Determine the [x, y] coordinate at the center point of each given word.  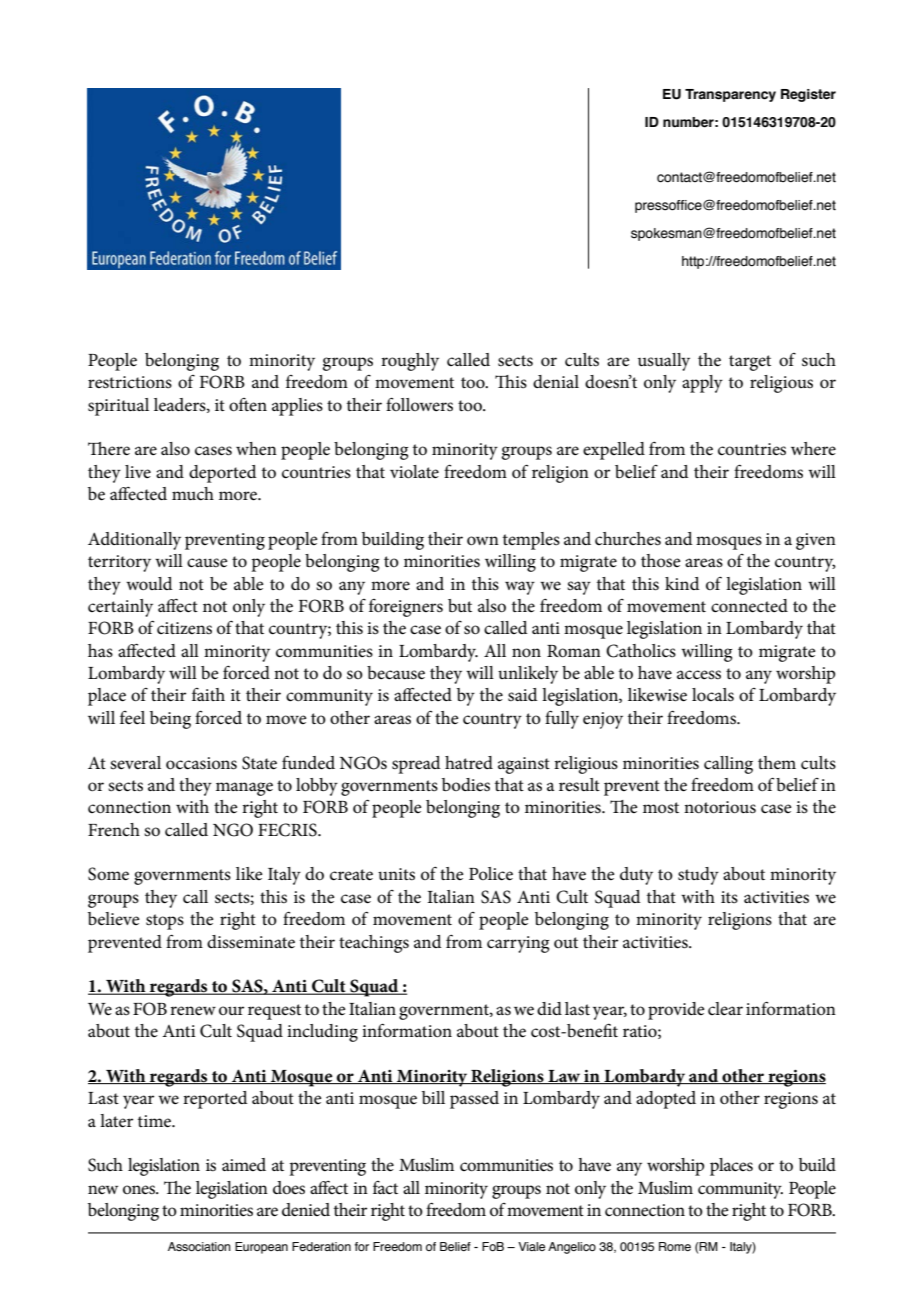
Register [808, 95]
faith [208, 694]
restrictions [130, 382]
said [523, 695]
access [699, 675]
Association [199, 1246]
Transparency [730, 95]
